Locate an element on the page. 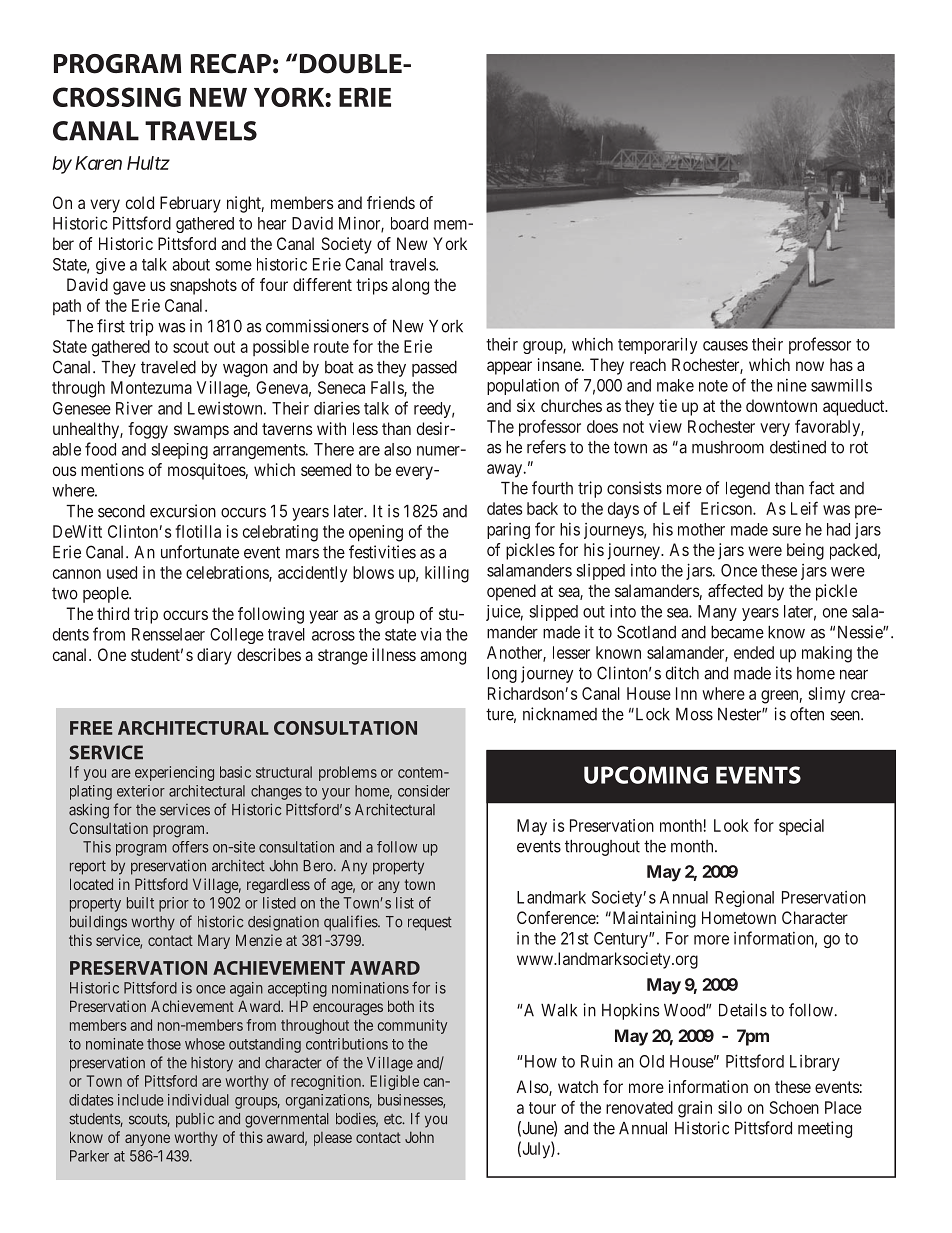  anyone is located at coordinates (147, 1140).
